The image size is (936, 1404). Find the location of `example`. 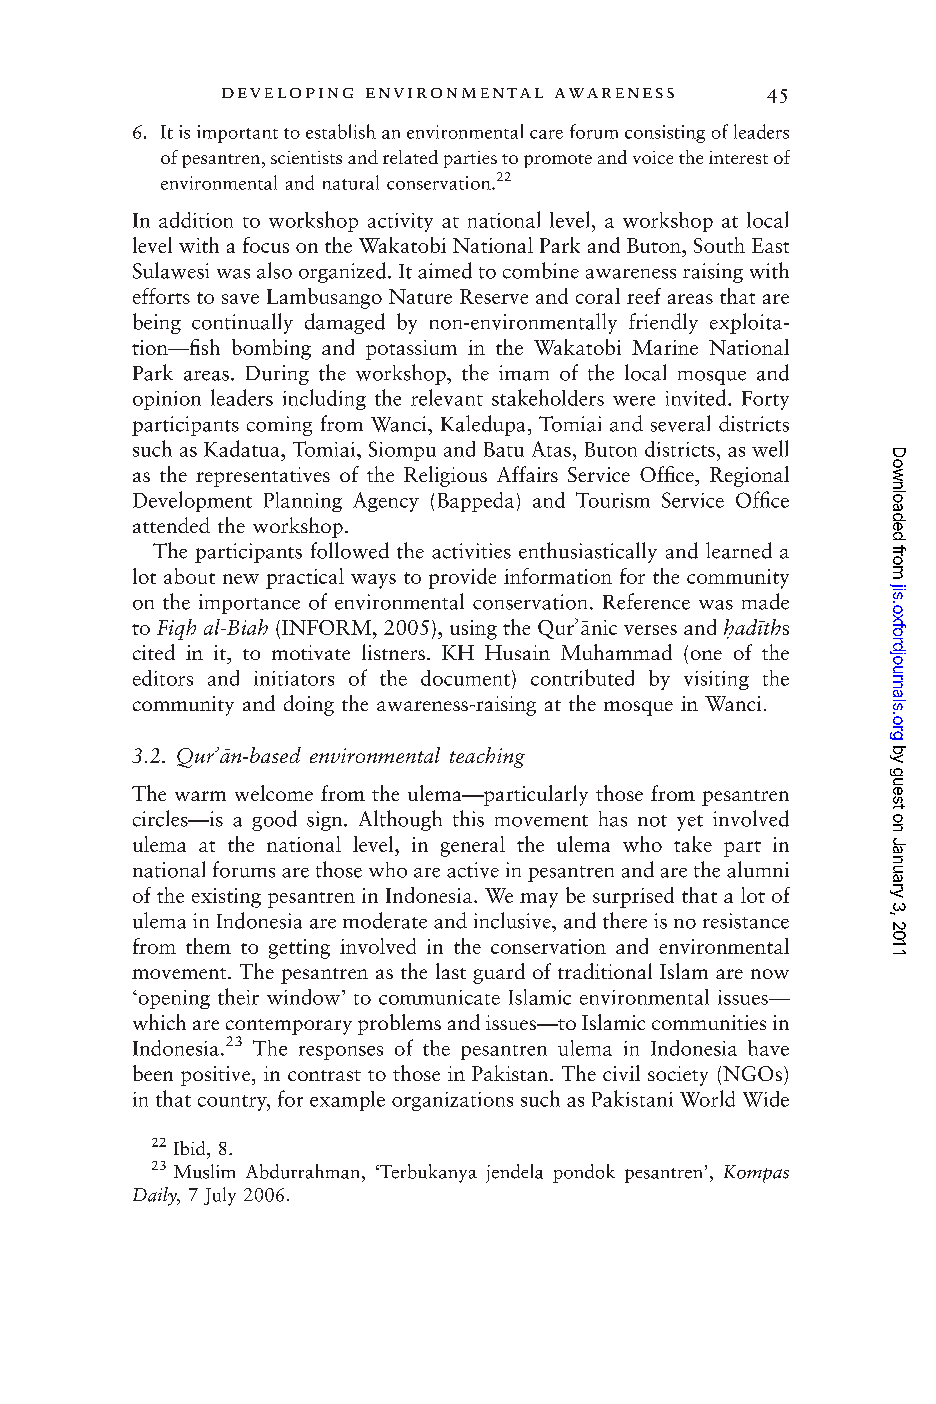

example is located at coordinates (347, 1101).
